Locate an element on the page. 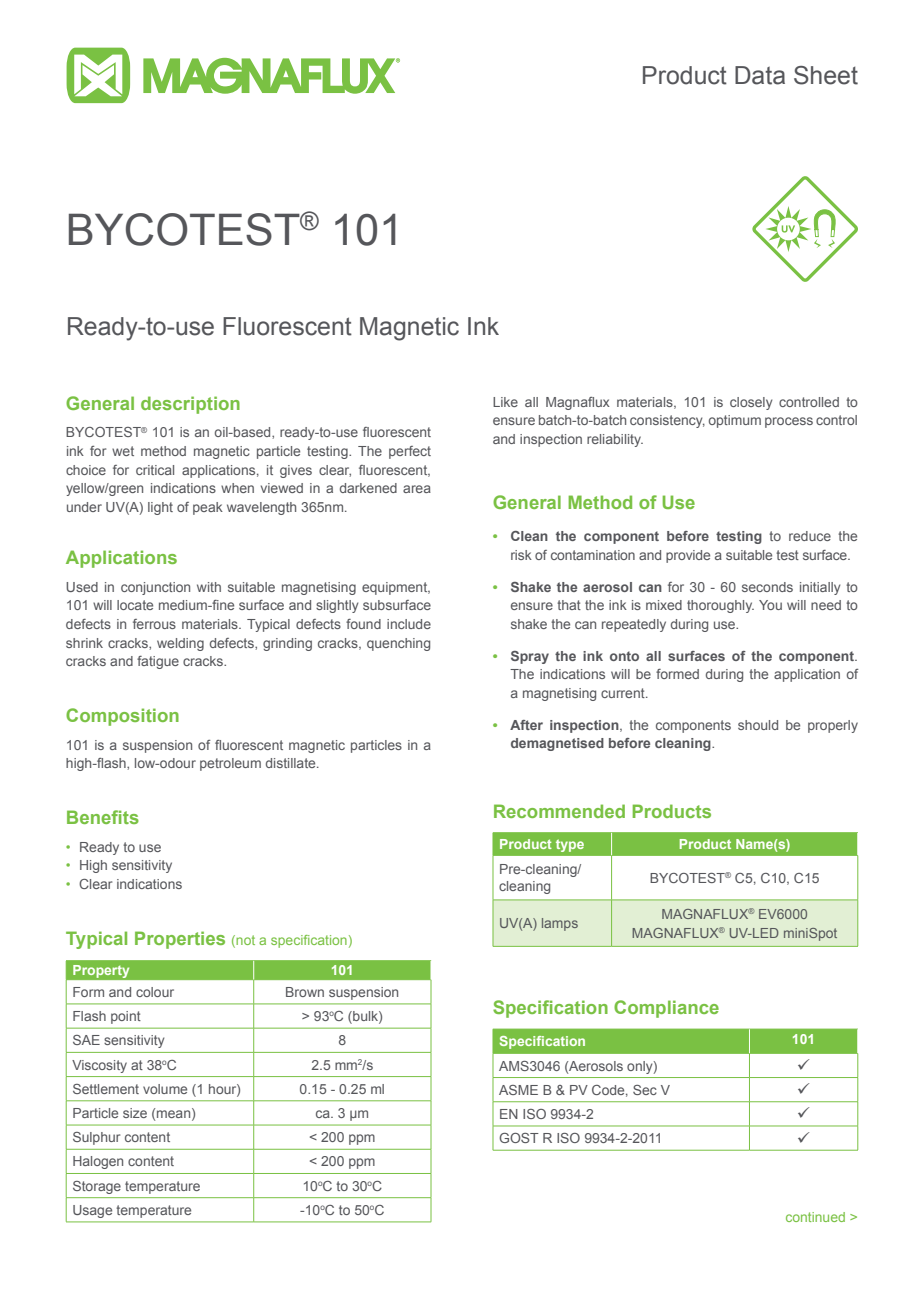 This document has width=924, height=1308. Storage is located at coordinates (97, 1187).
